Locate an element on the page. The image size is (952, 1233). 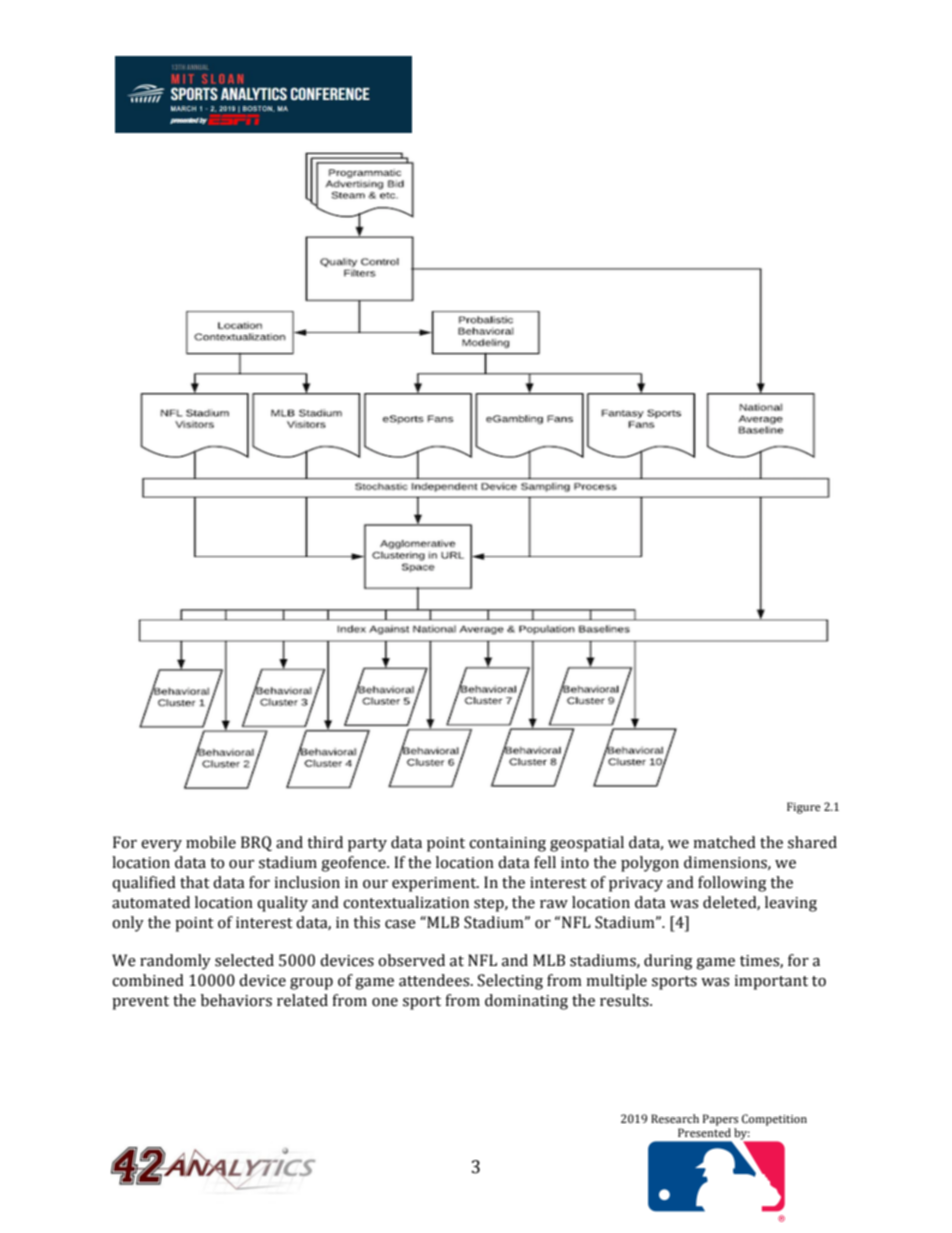
results is located at coordinates (625, 1000).
